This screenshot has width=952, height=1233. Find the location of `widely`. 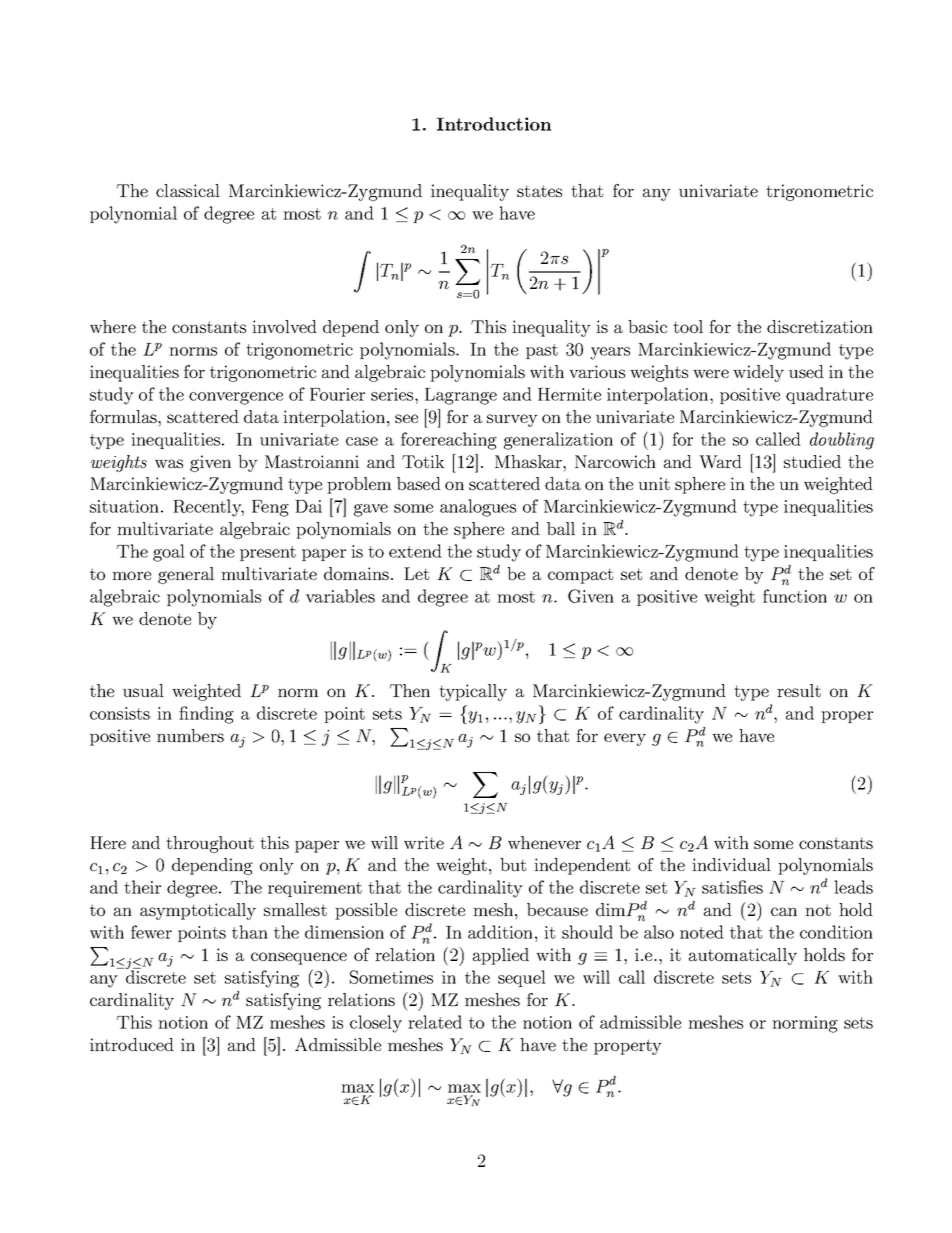

widely is located at coordinates (758, 373).
